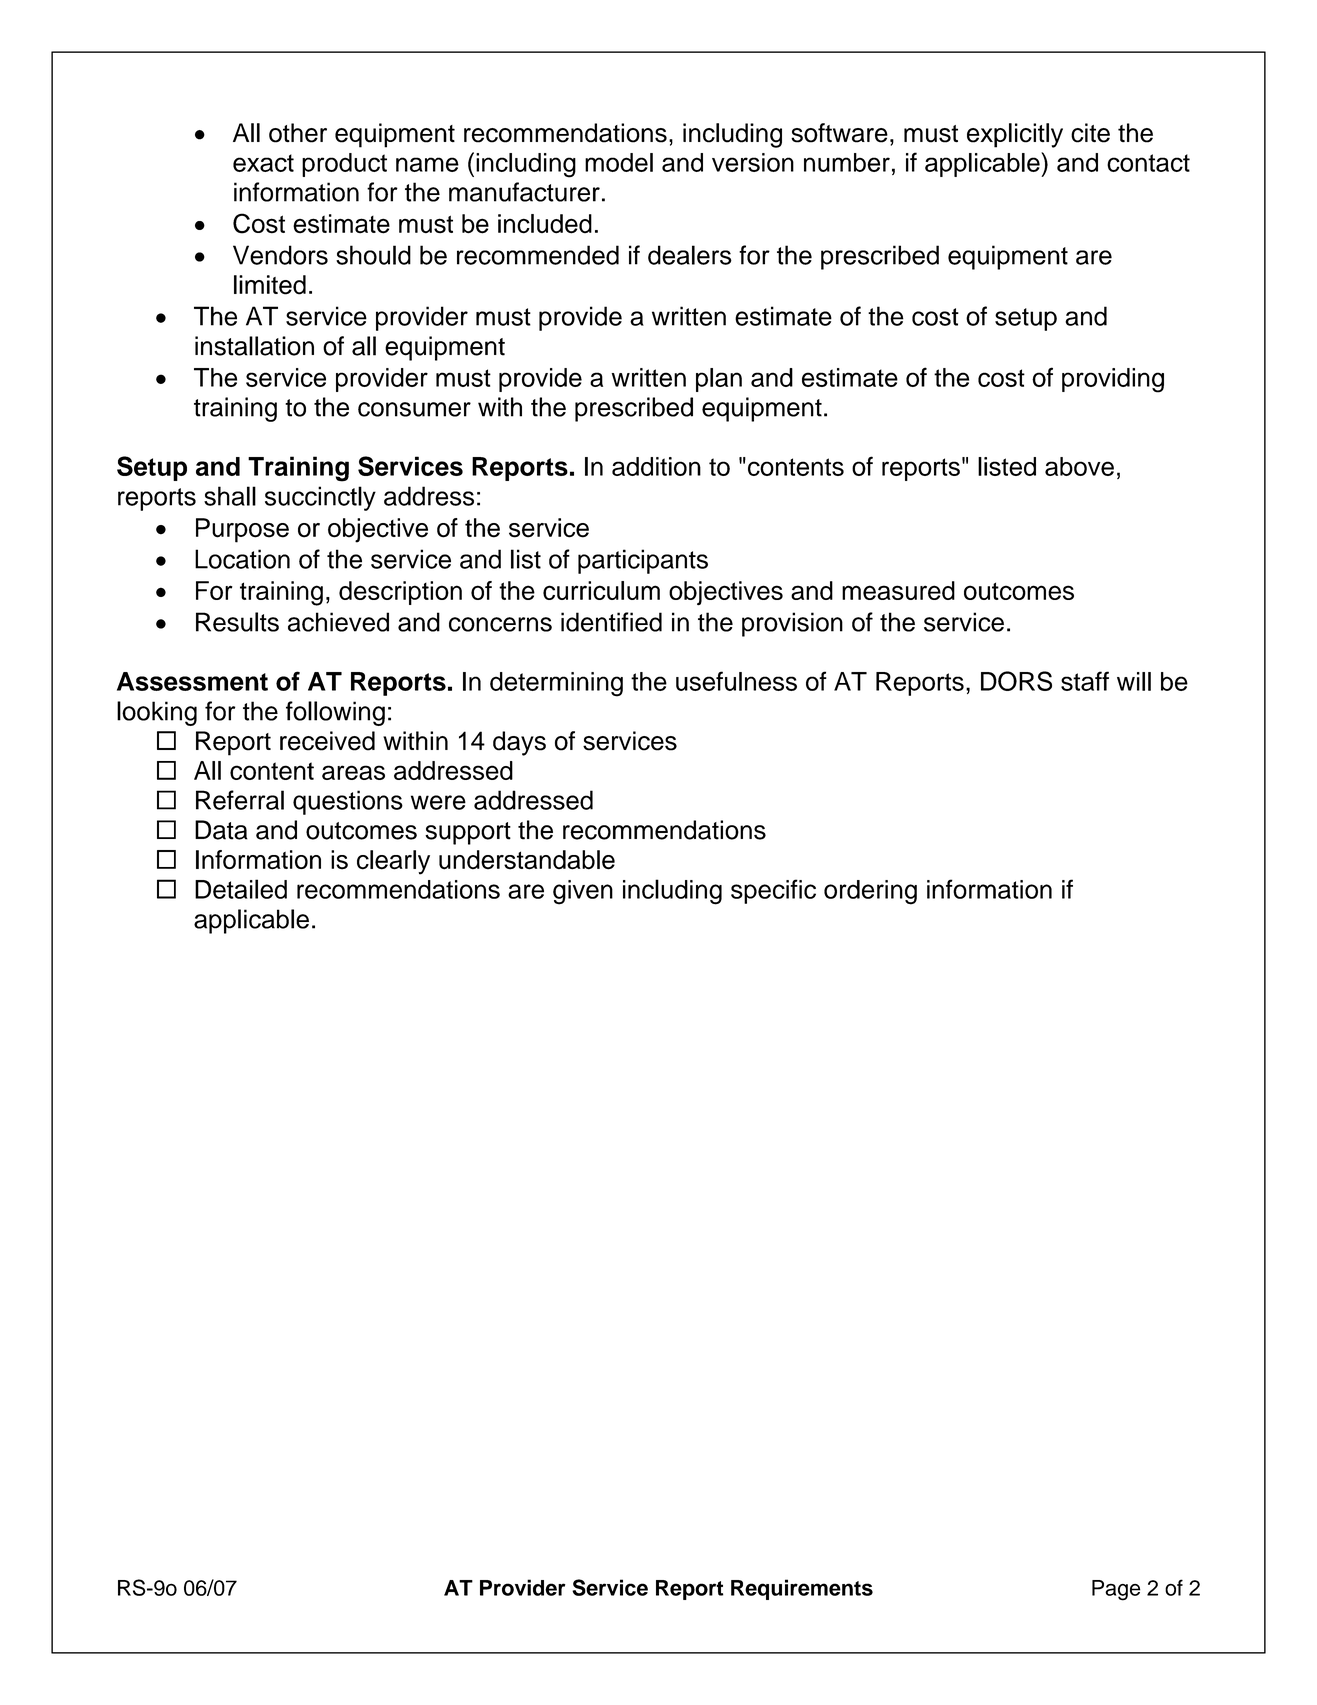 This screenshot has width=1317, height=1705. I want to click on exact, so click(263, 163).
